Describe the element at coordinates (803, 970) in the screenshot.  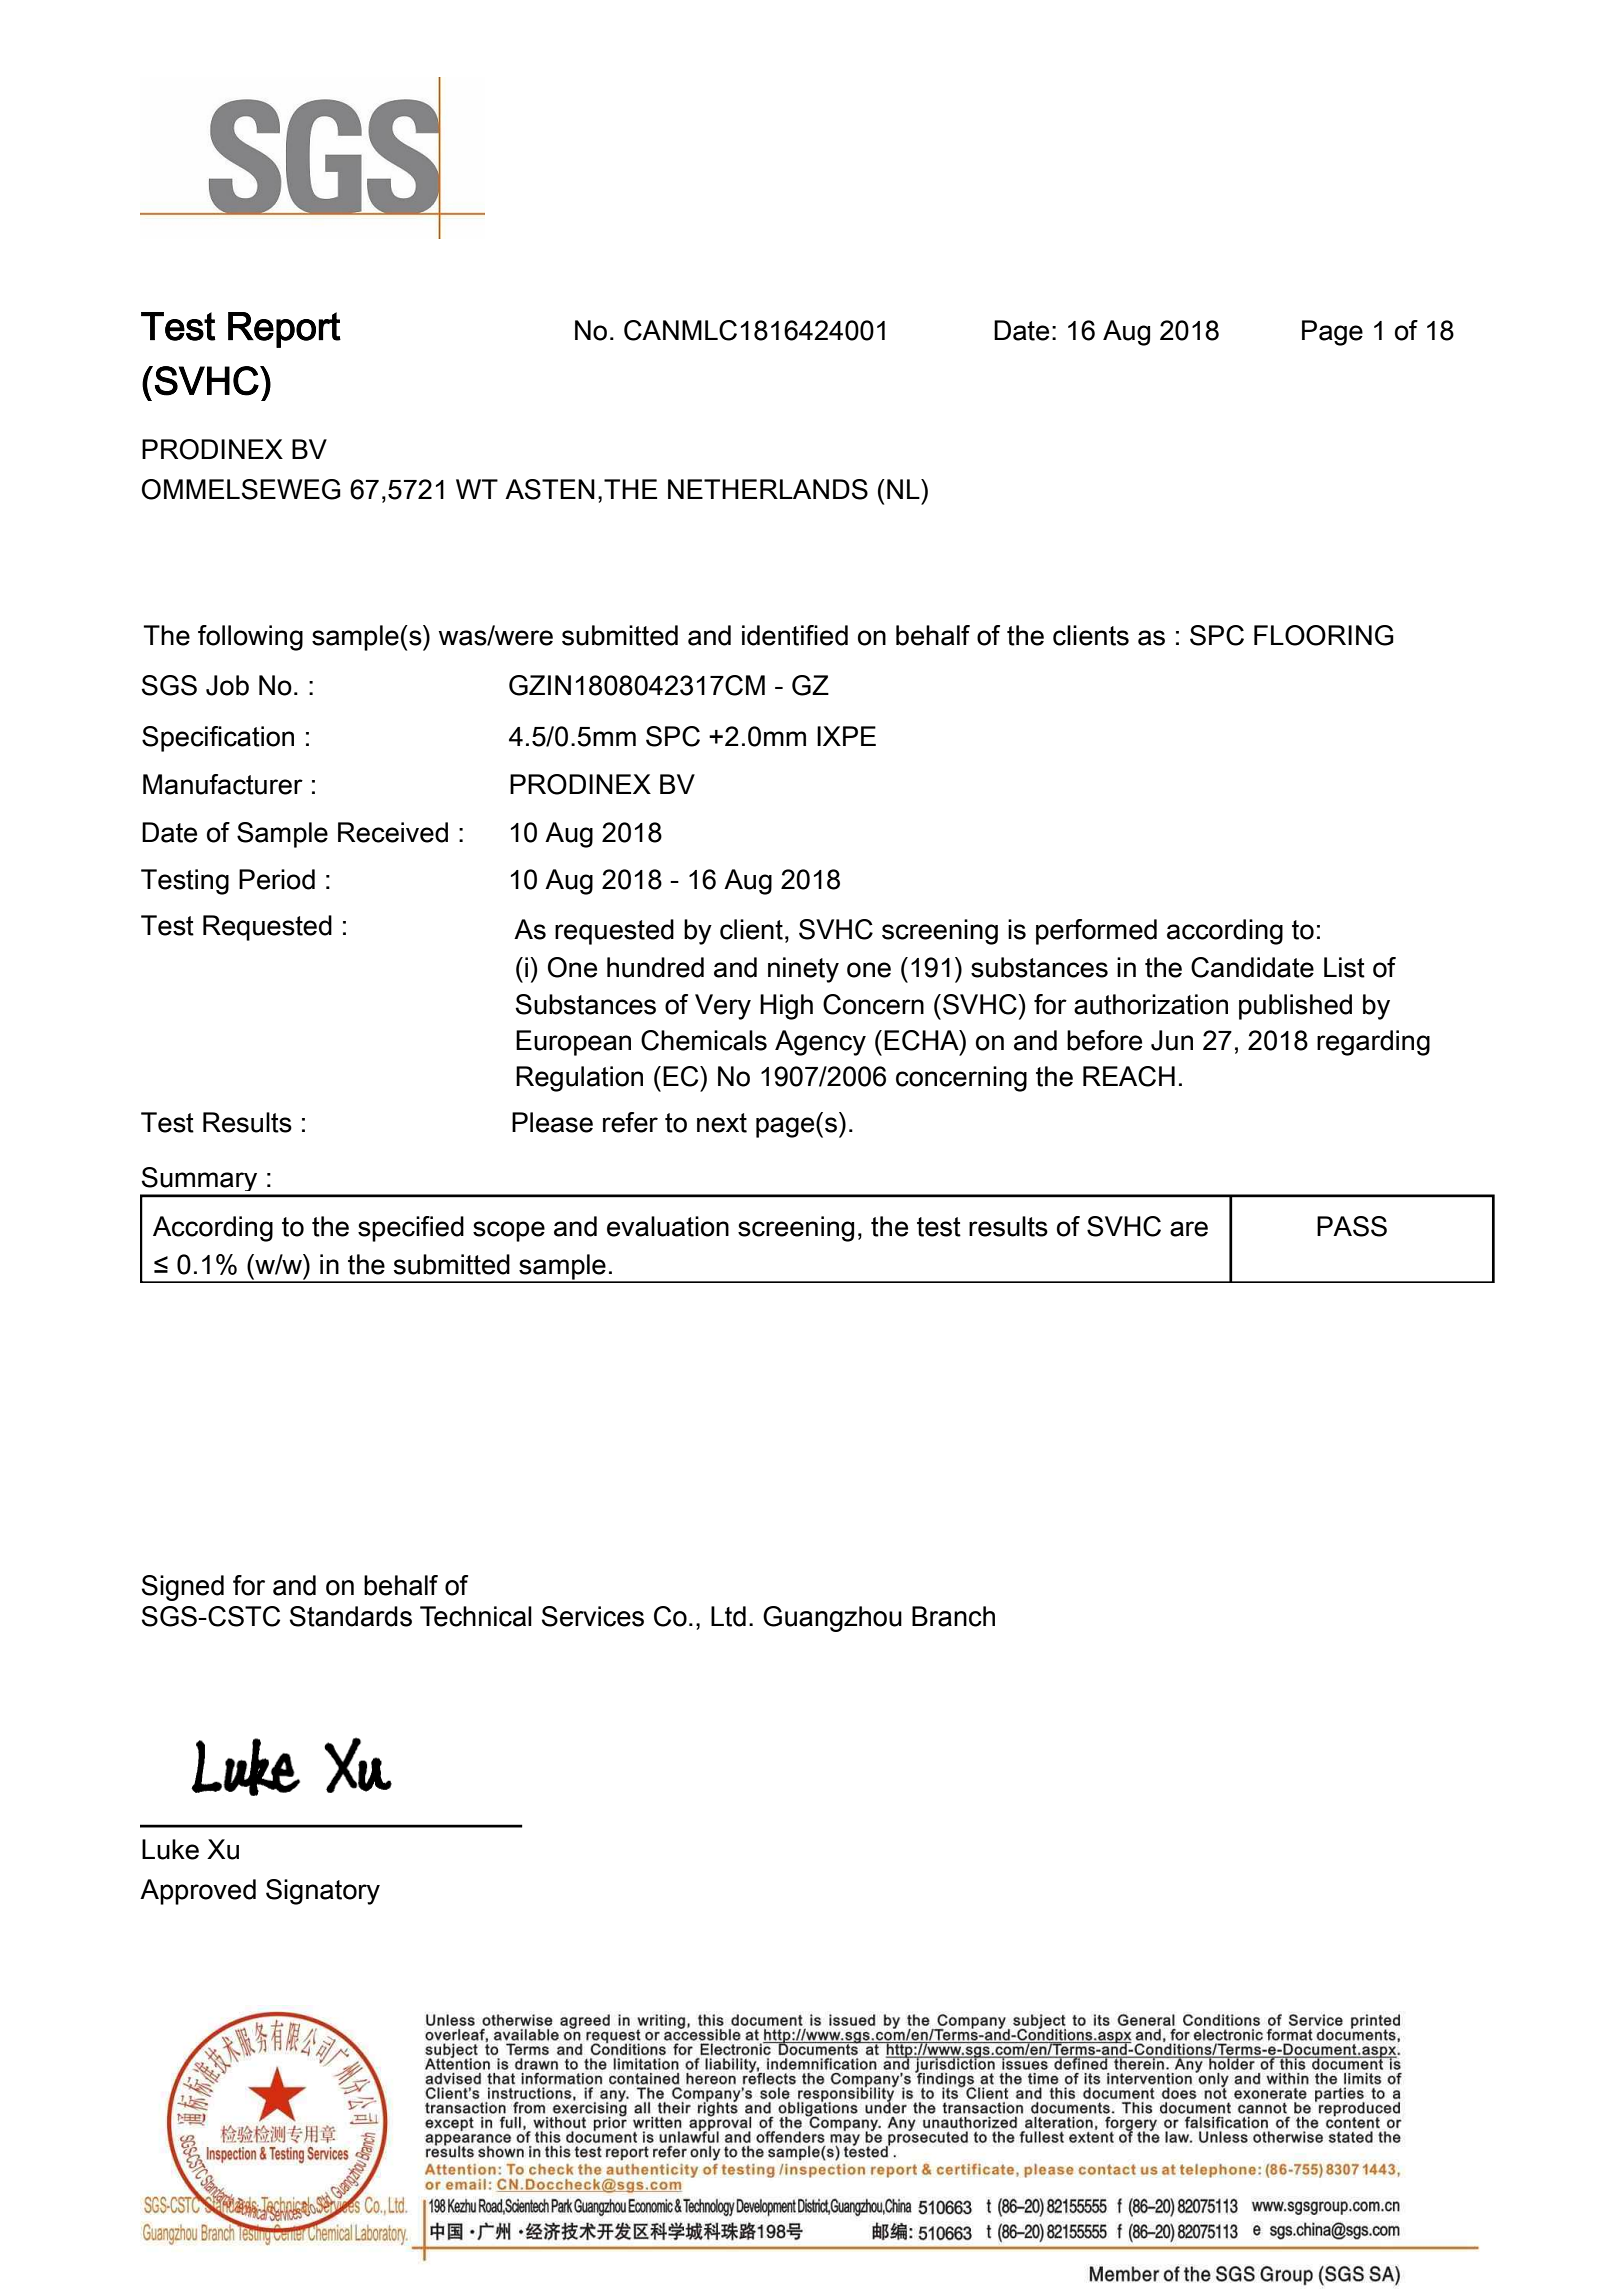
I see `ninety` at that location.
